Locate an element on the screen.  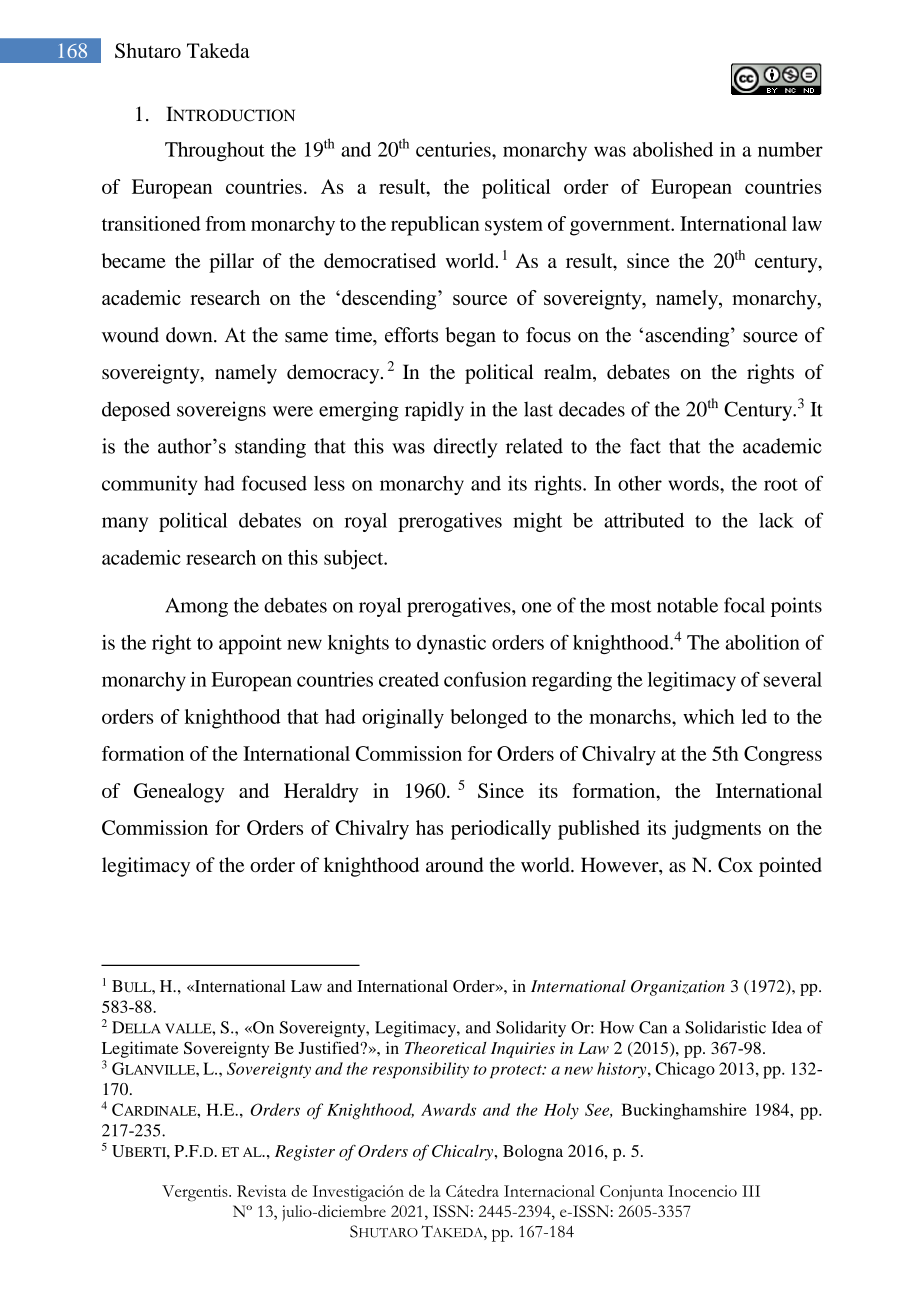
Revista is located at coordinates (261, 1191).
